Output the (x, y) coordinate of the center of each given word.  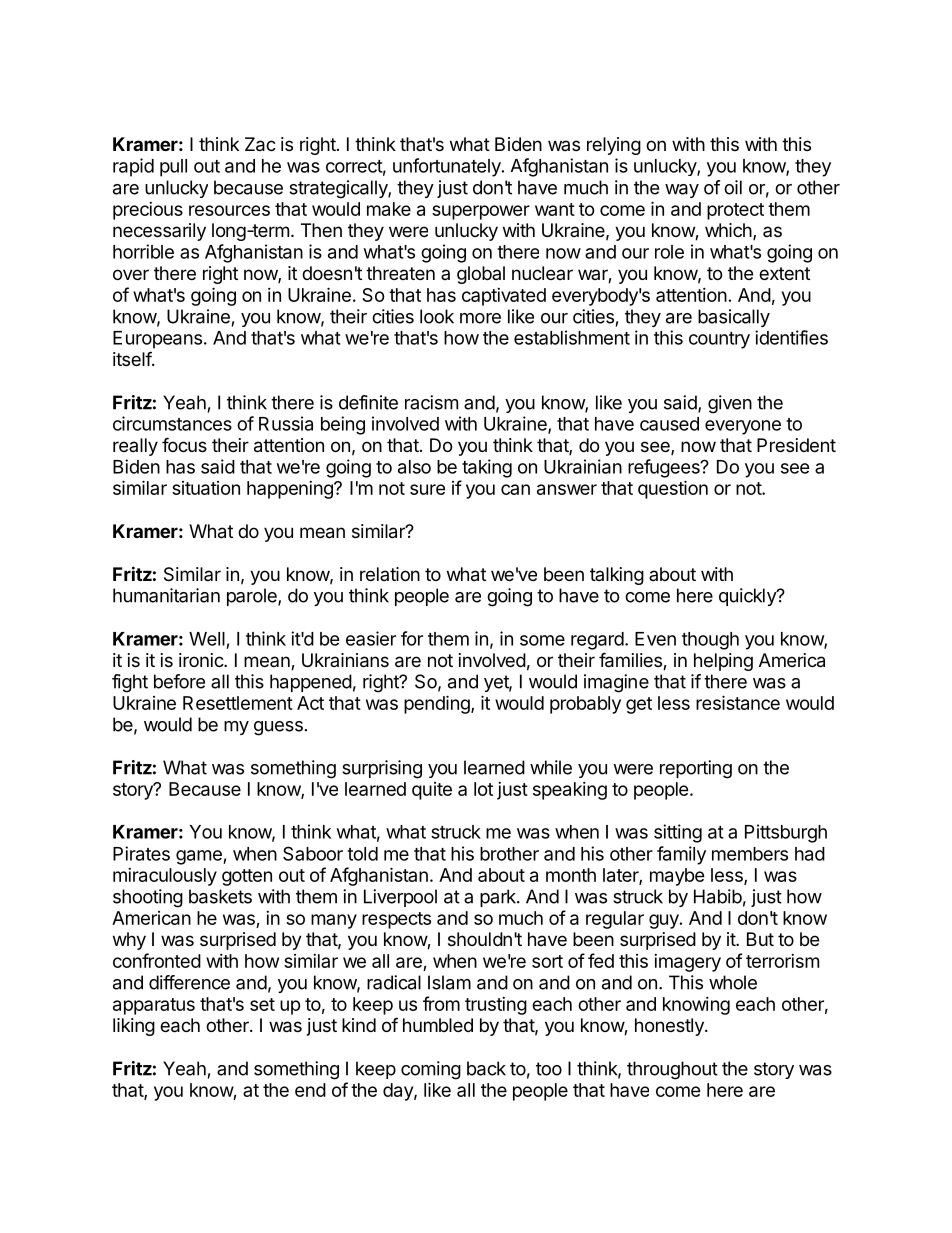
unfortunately (448, 167)
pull (173, 168)
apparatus (154, 1006)
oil (733, 187)
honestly (670, 1027)
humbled (438, 1025)
